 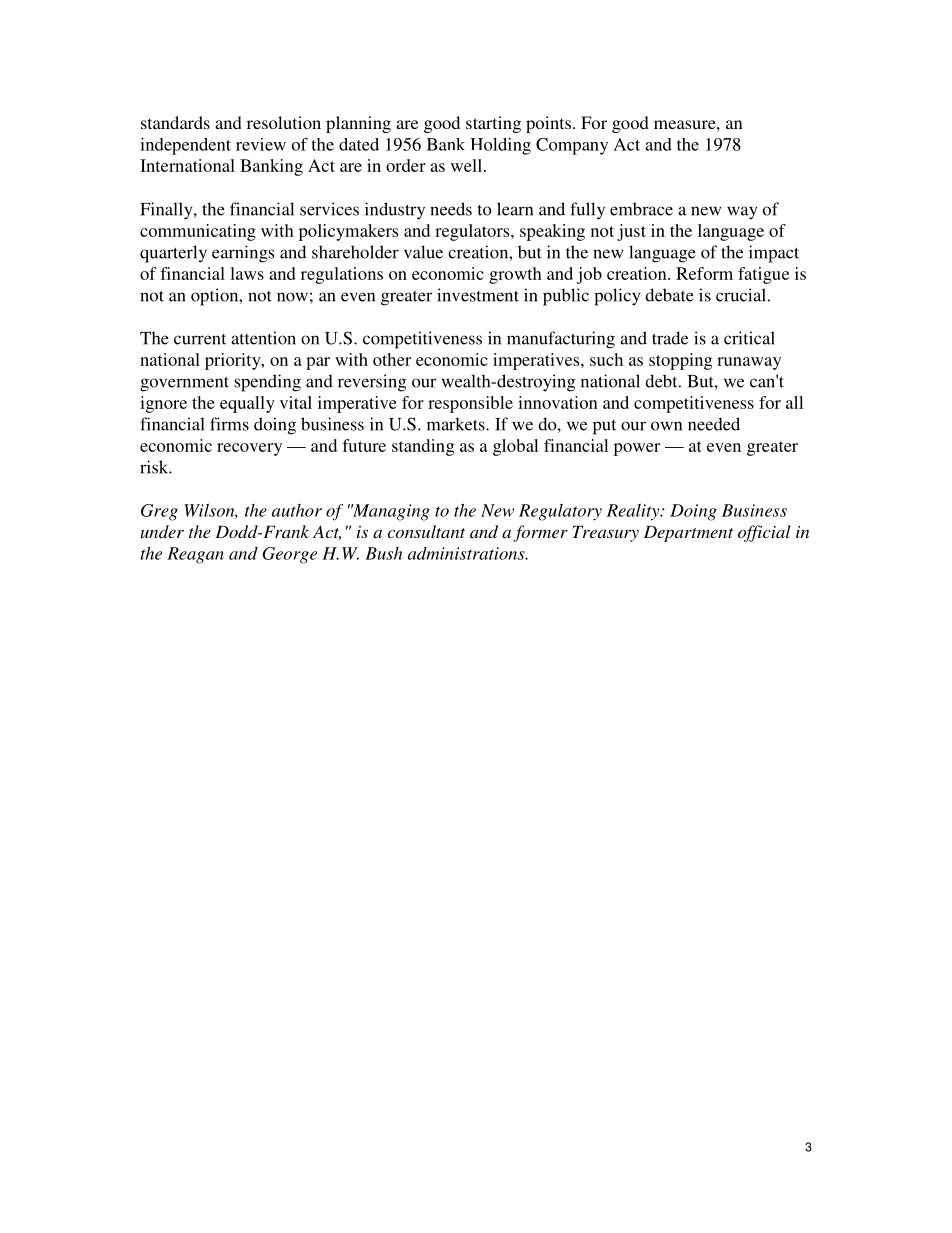 I want to click on Company, so click(x=572, y=146).
